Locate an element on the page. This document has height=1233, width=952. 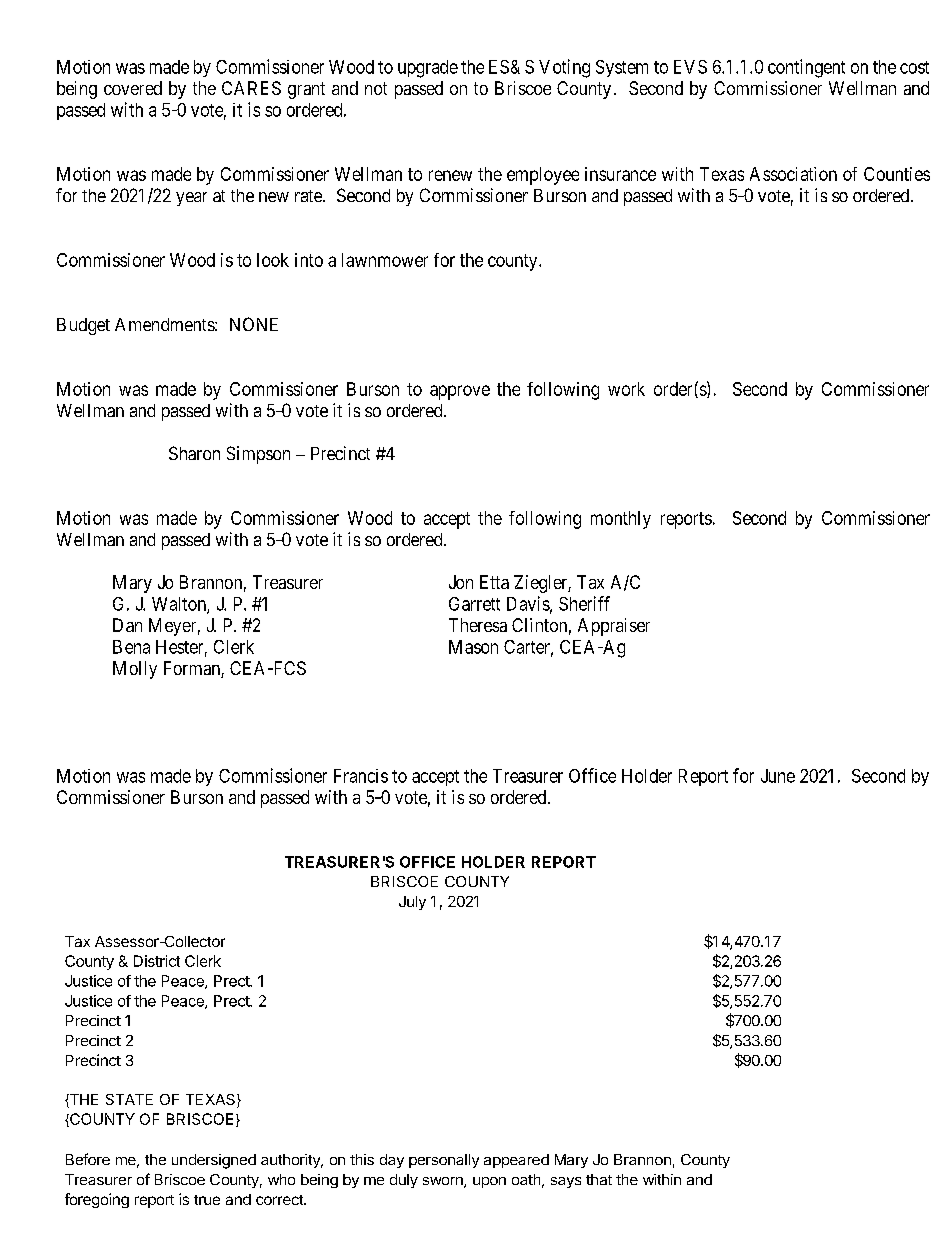
Theresa is located at coordinates (478, 625).
